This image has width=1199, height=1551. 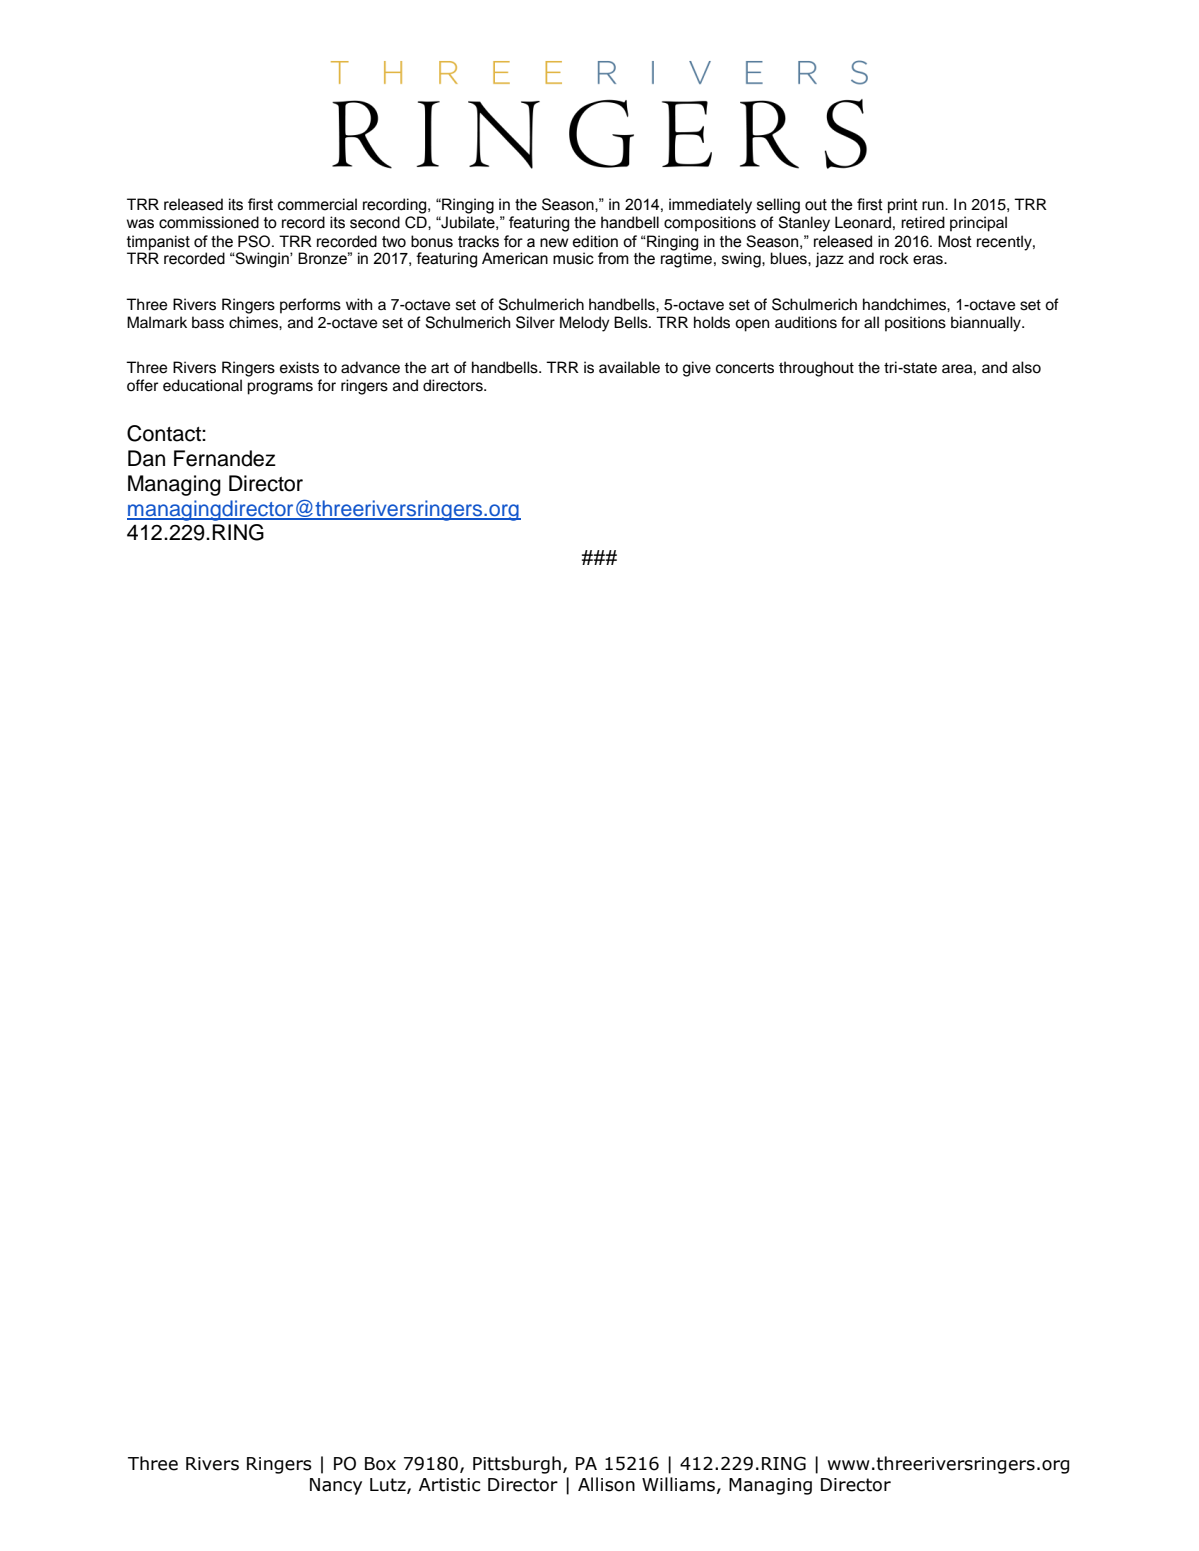 What do you see at coordinates (1026, 367) in the image?
I see `also` at bounding box center [1026, 367].
